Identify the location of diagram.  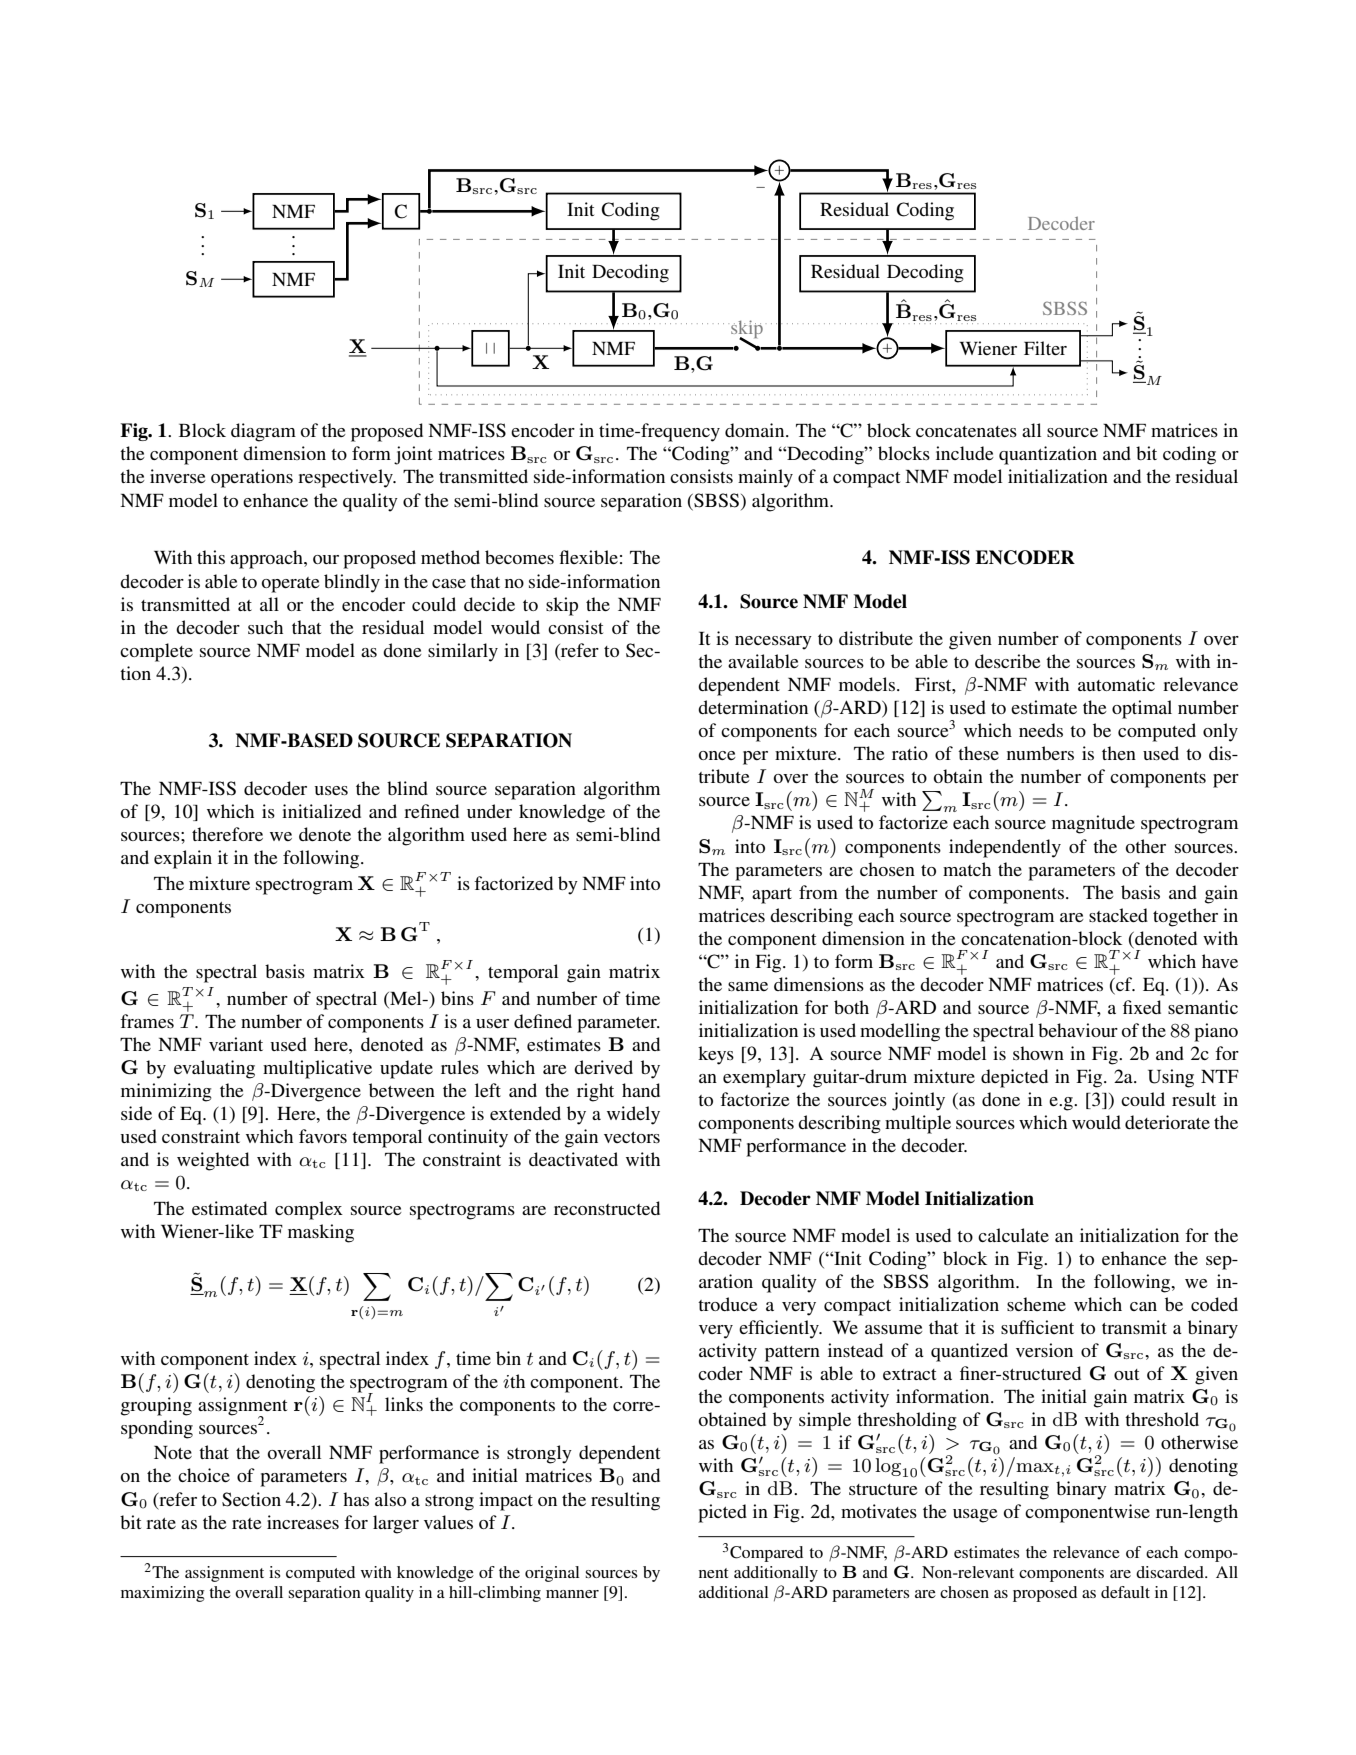
(263, 432).
